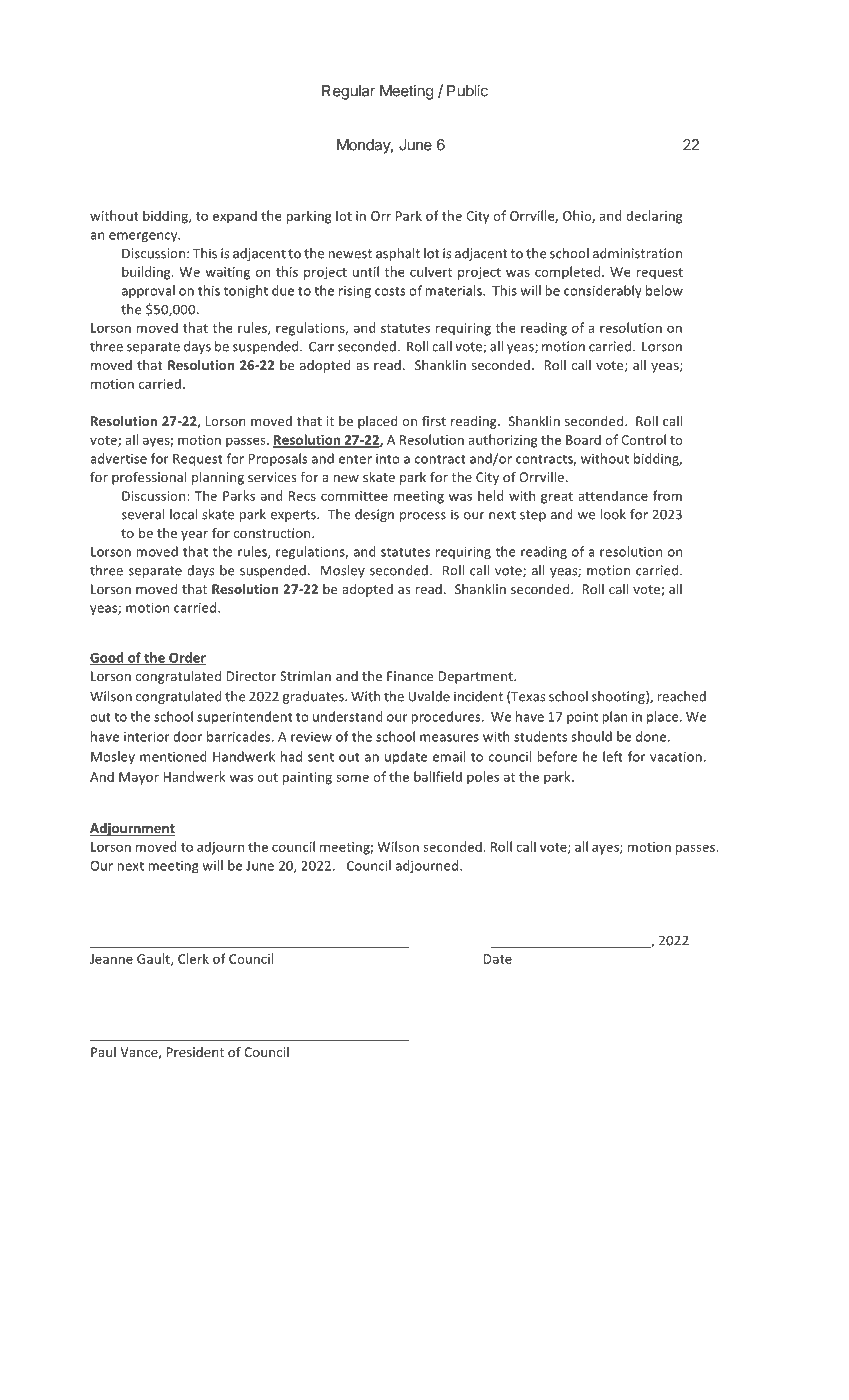 The height and width of the document is (1400, 849). Describe the element at coordinates (390, 291) in the document. I see `costs` at that location.
